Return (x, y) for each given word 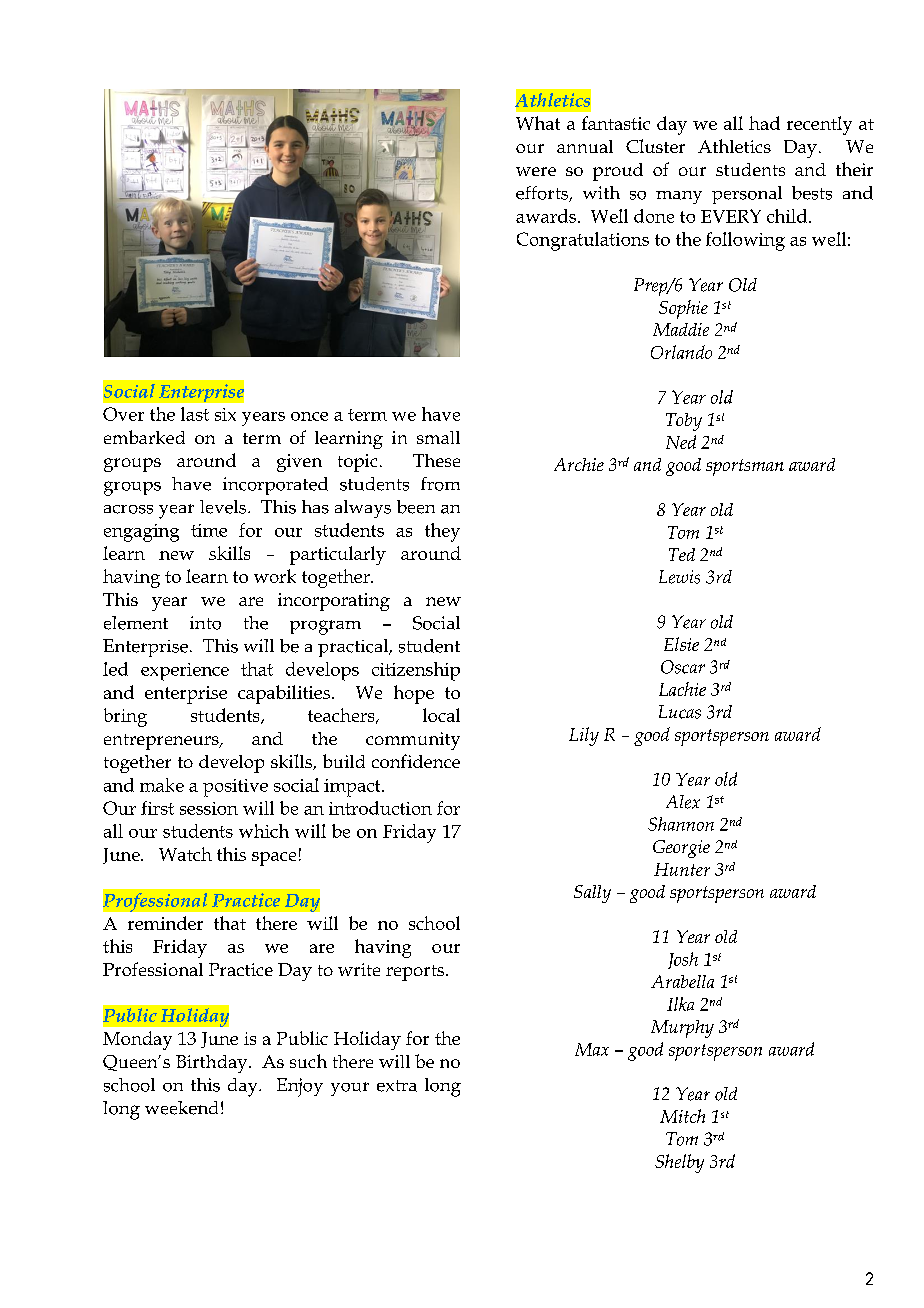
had (764, 123)
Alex (683, 802)
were (536, 171)
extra (397, 1086)
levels (224, 507)
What (538, 123)
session (209, 808)
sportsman (745, 467)
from (440, 484)
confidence (416, 761)
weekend (181, 1108)
